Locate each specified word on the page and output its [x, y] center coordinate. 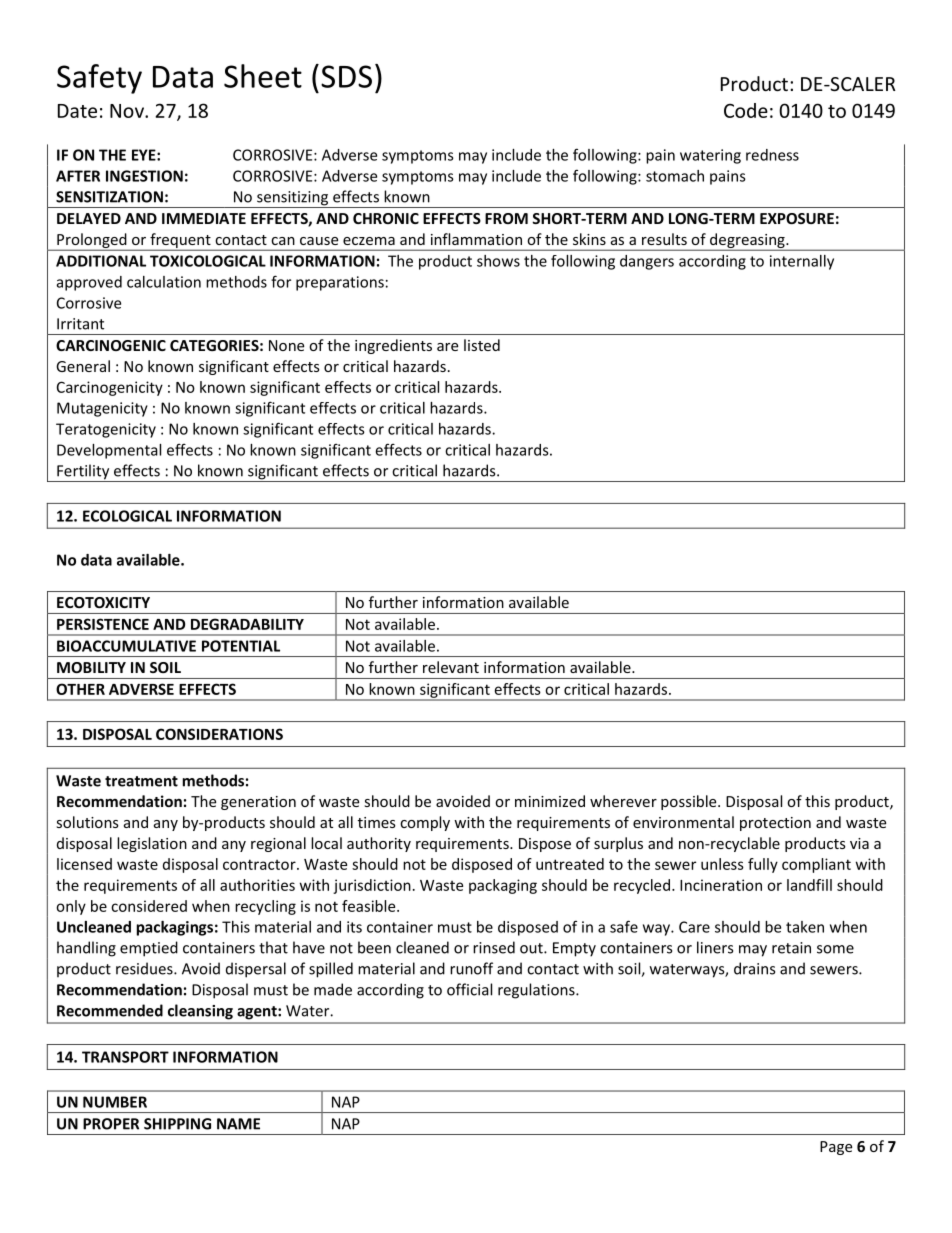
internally [802, 262]
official [469, 989]
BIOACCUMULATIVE [126, 646]
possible [690, 802]
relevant [451, 667]
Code [746, 110]
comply [425, 823]
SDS [346, 76]
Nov [128, 111]
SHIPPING [177, 1124]
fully [763, 865]
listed [482, 345]
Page [836, 1148]
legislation [152, 844]
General [83, 366]
